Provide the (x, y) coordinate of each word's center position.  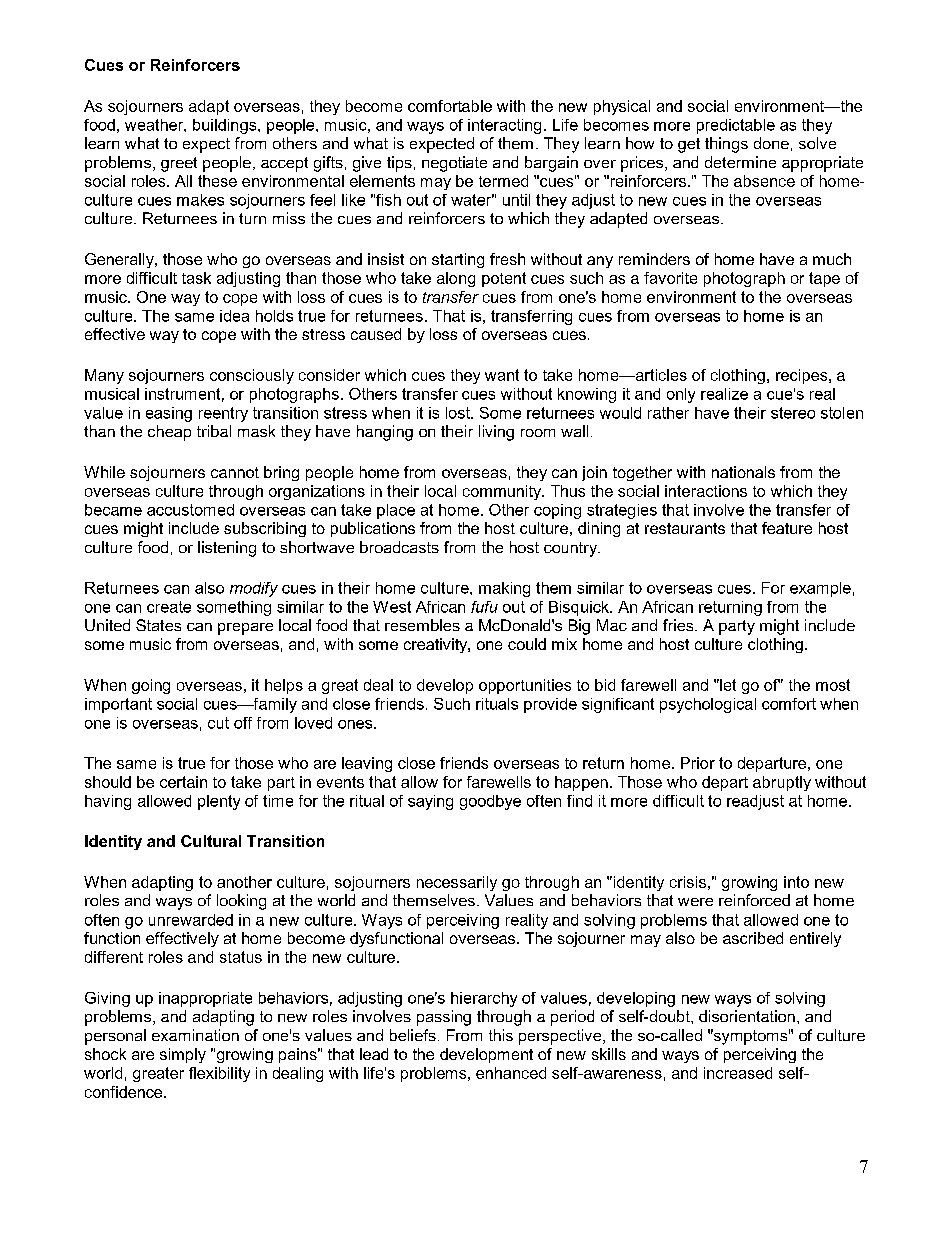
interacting (504, 126)
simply (183, 1055)
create (169, 607)
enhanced (511, 1073)
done (771, 143)
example (820, 589)
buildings (226, 126)
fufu (484, 607)
